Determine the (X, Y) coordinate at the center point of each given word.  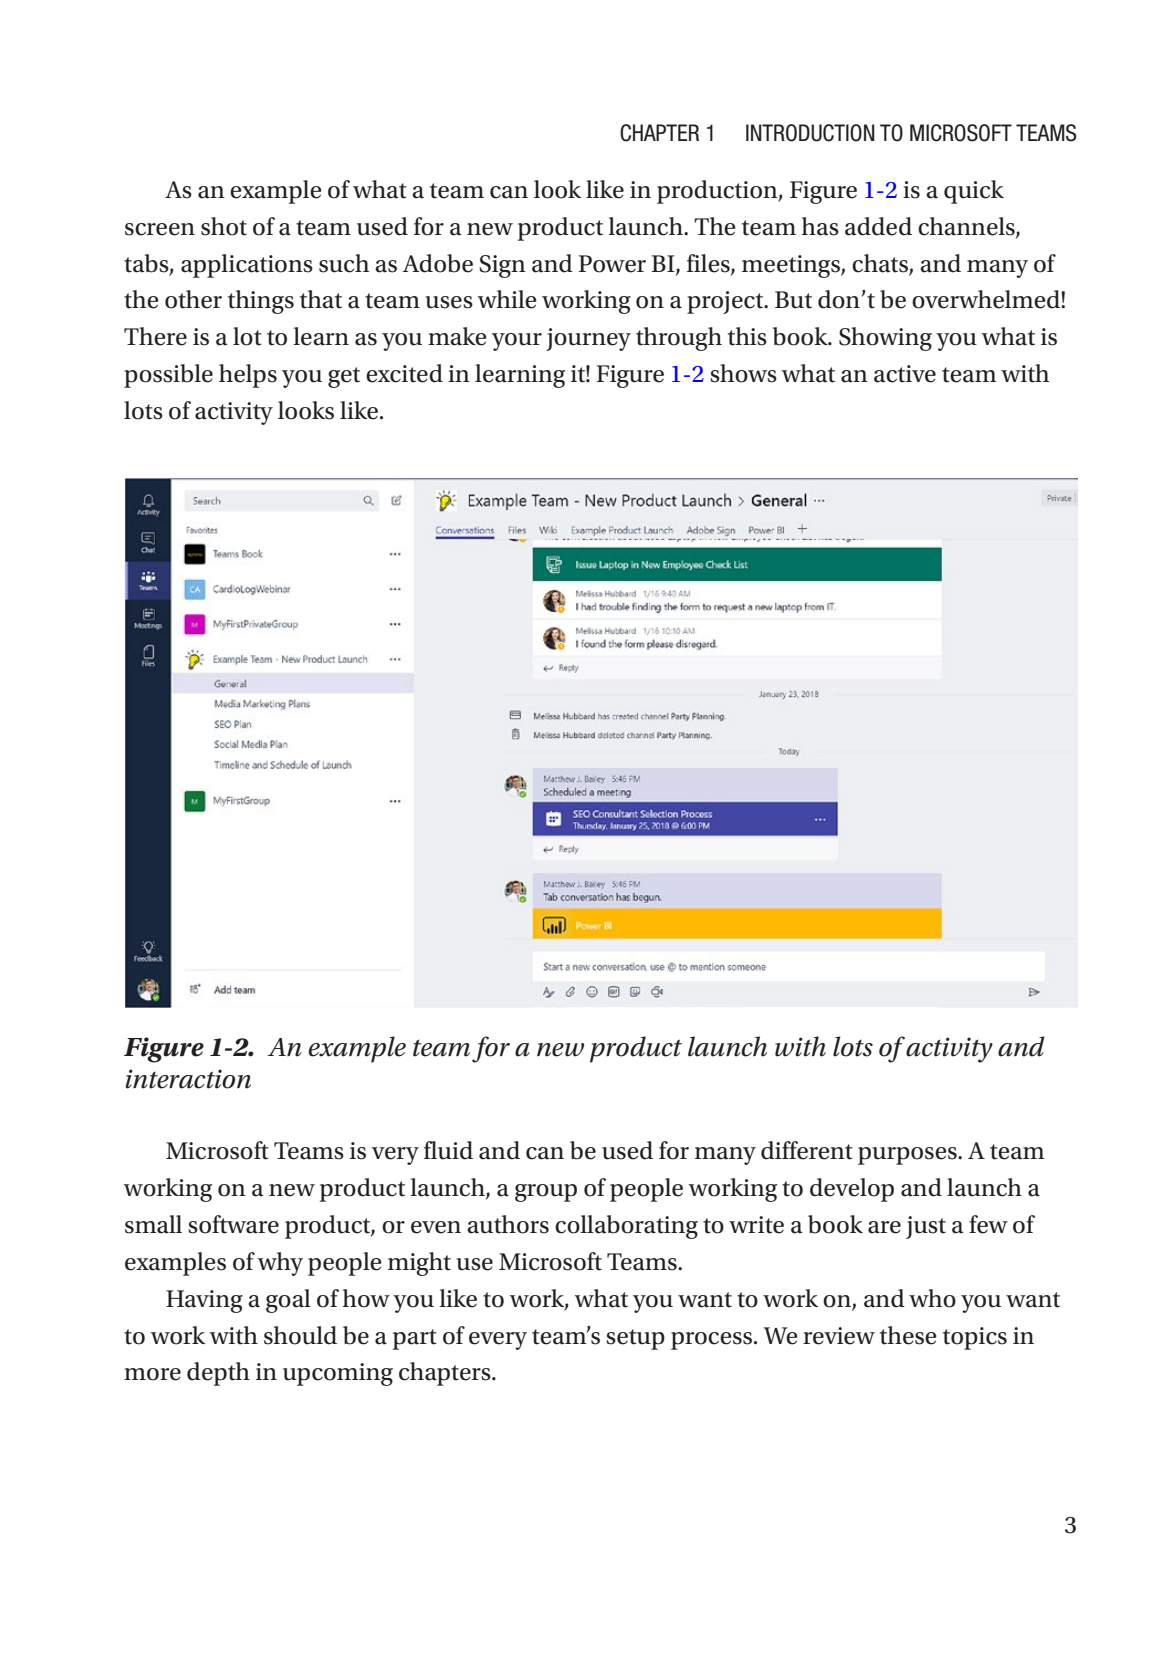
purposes (908, 1156)
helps (248, 376)
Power (612, 264)
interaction (188, 1079)
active (905, 374)
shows (743, 373)
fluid (448, 1150)
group (546, 1193)
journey (588, 339)
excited (404, 373)
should (300, 1335)
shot (224, 226)
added (878, 226)
